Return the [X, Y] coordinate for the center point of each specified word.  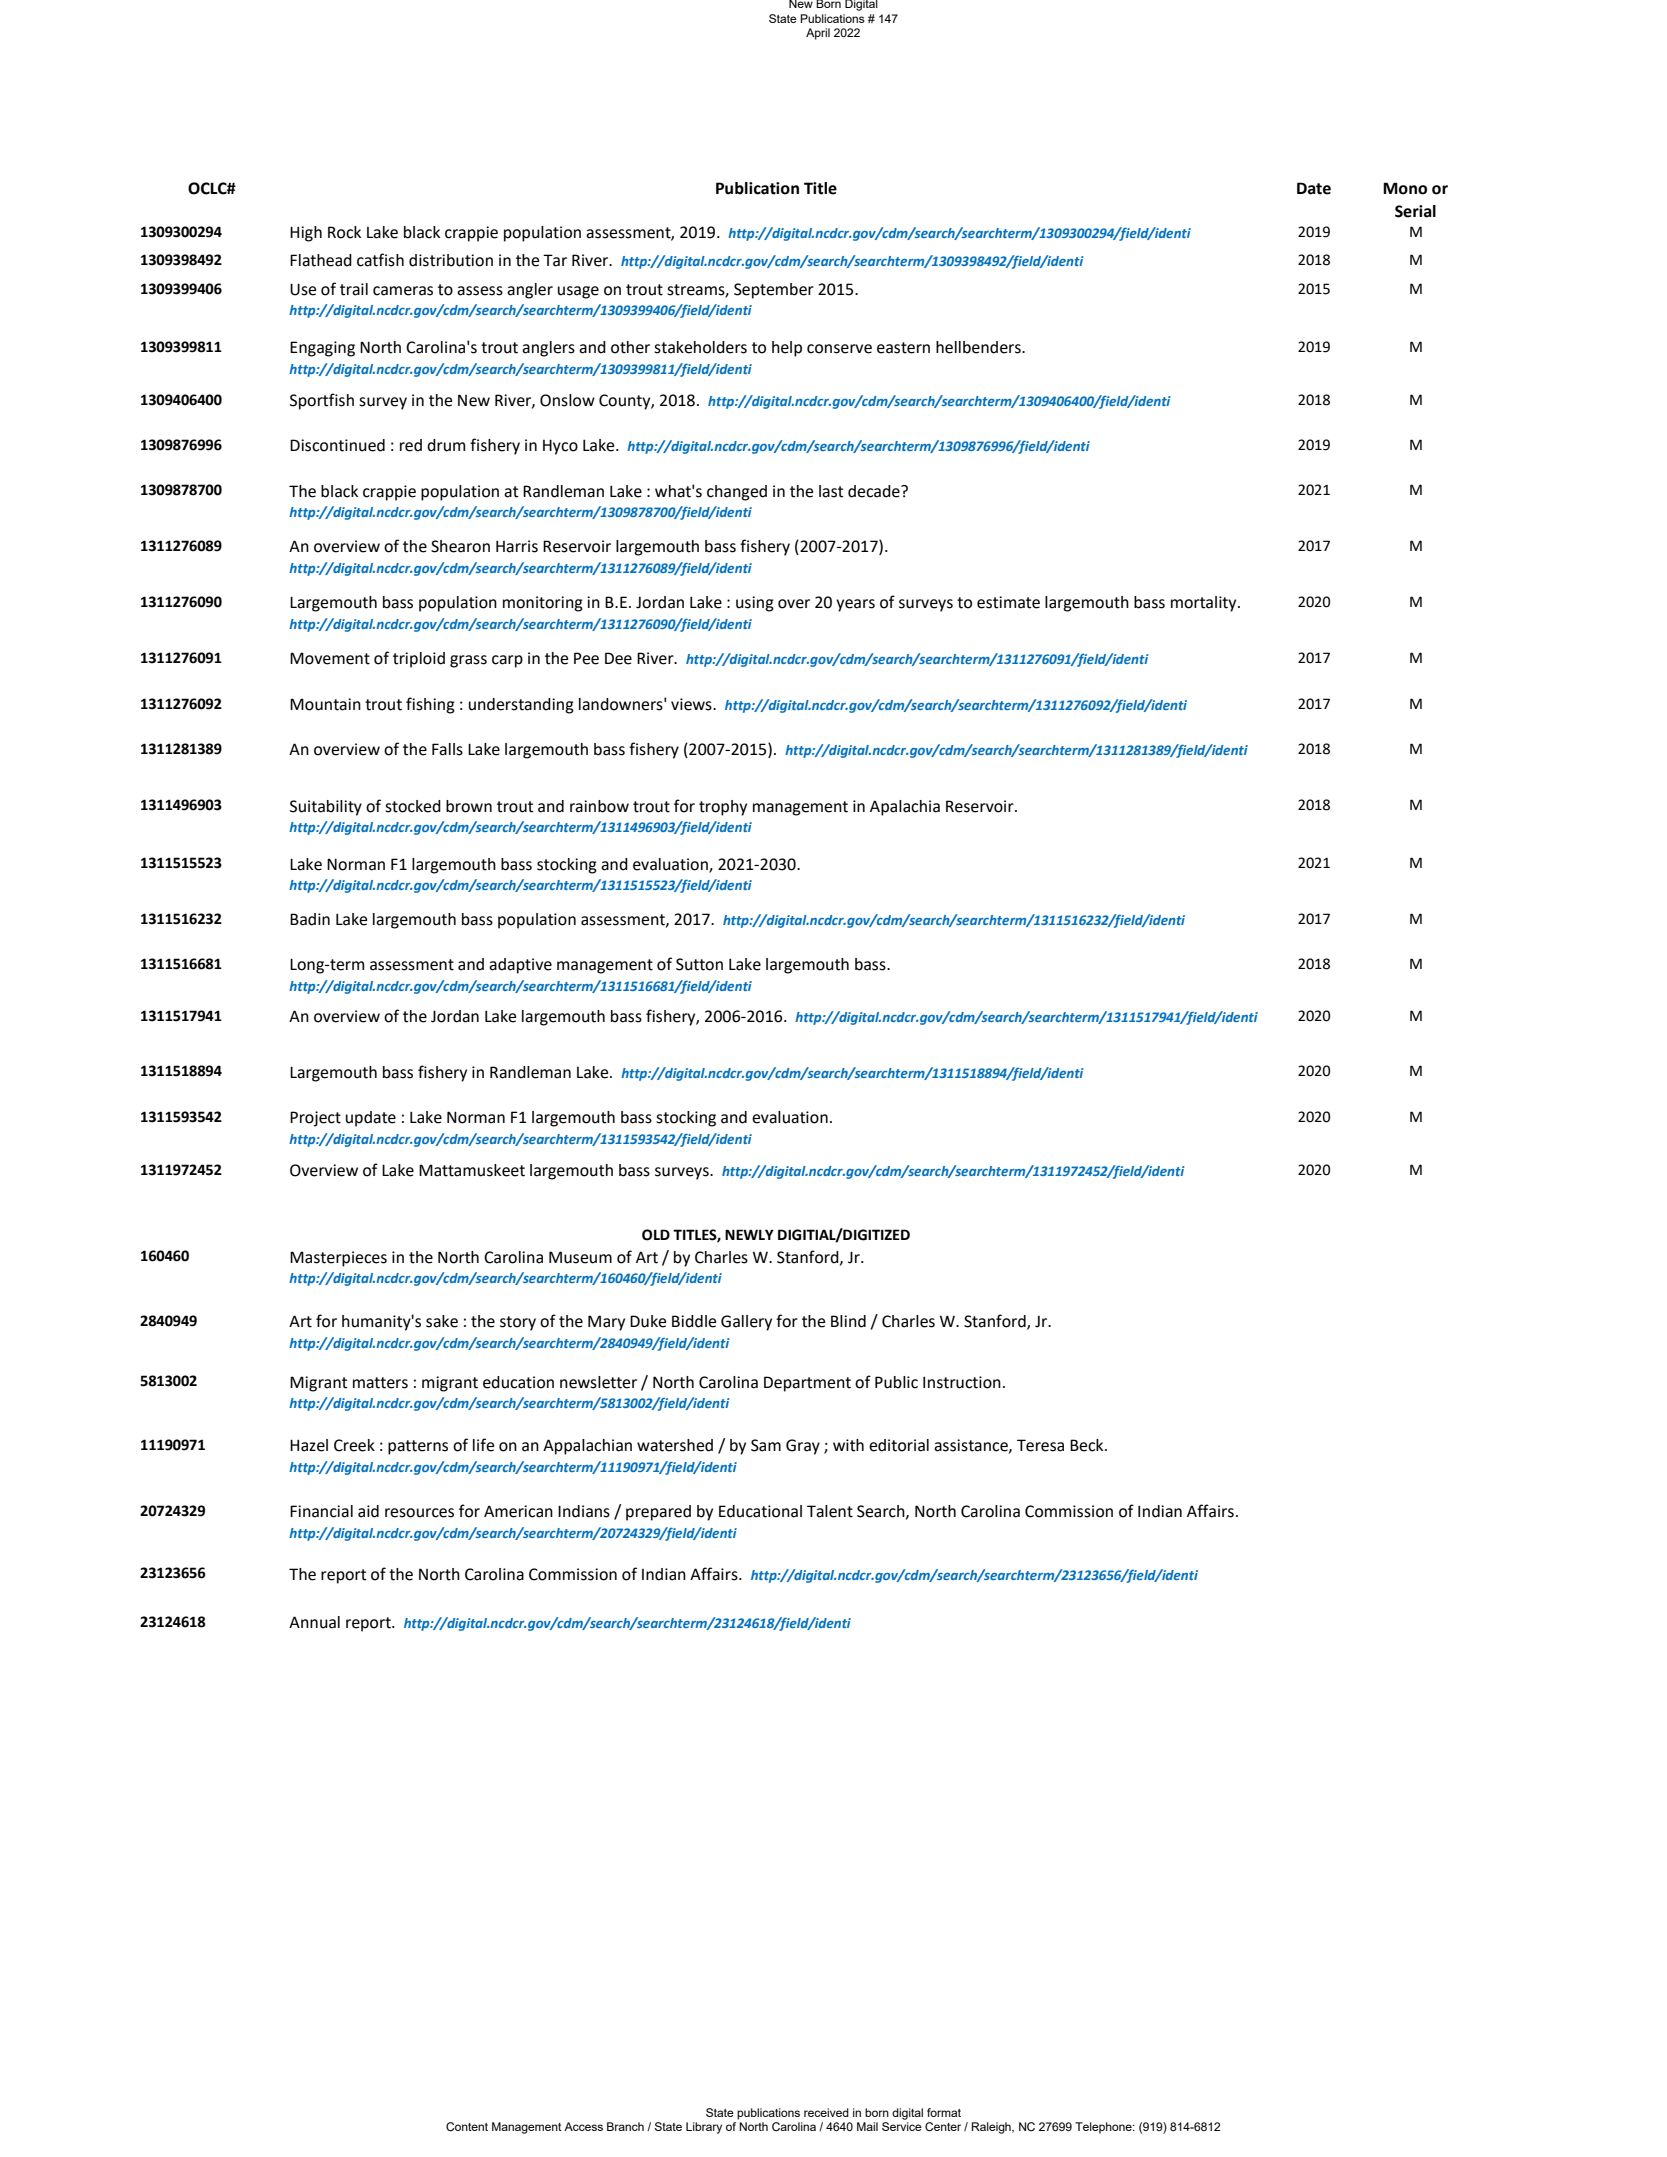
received [826, 2112]
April [818, 34]
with [848, 1445]
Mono [1405, 188]
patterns [418, 1447]
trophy [723, 808]
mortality [1205, 604]
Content [467, 2126]
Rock [344, 232]
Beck [1088, 1445]
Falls [447, 749]
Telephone [1104, 2128]
